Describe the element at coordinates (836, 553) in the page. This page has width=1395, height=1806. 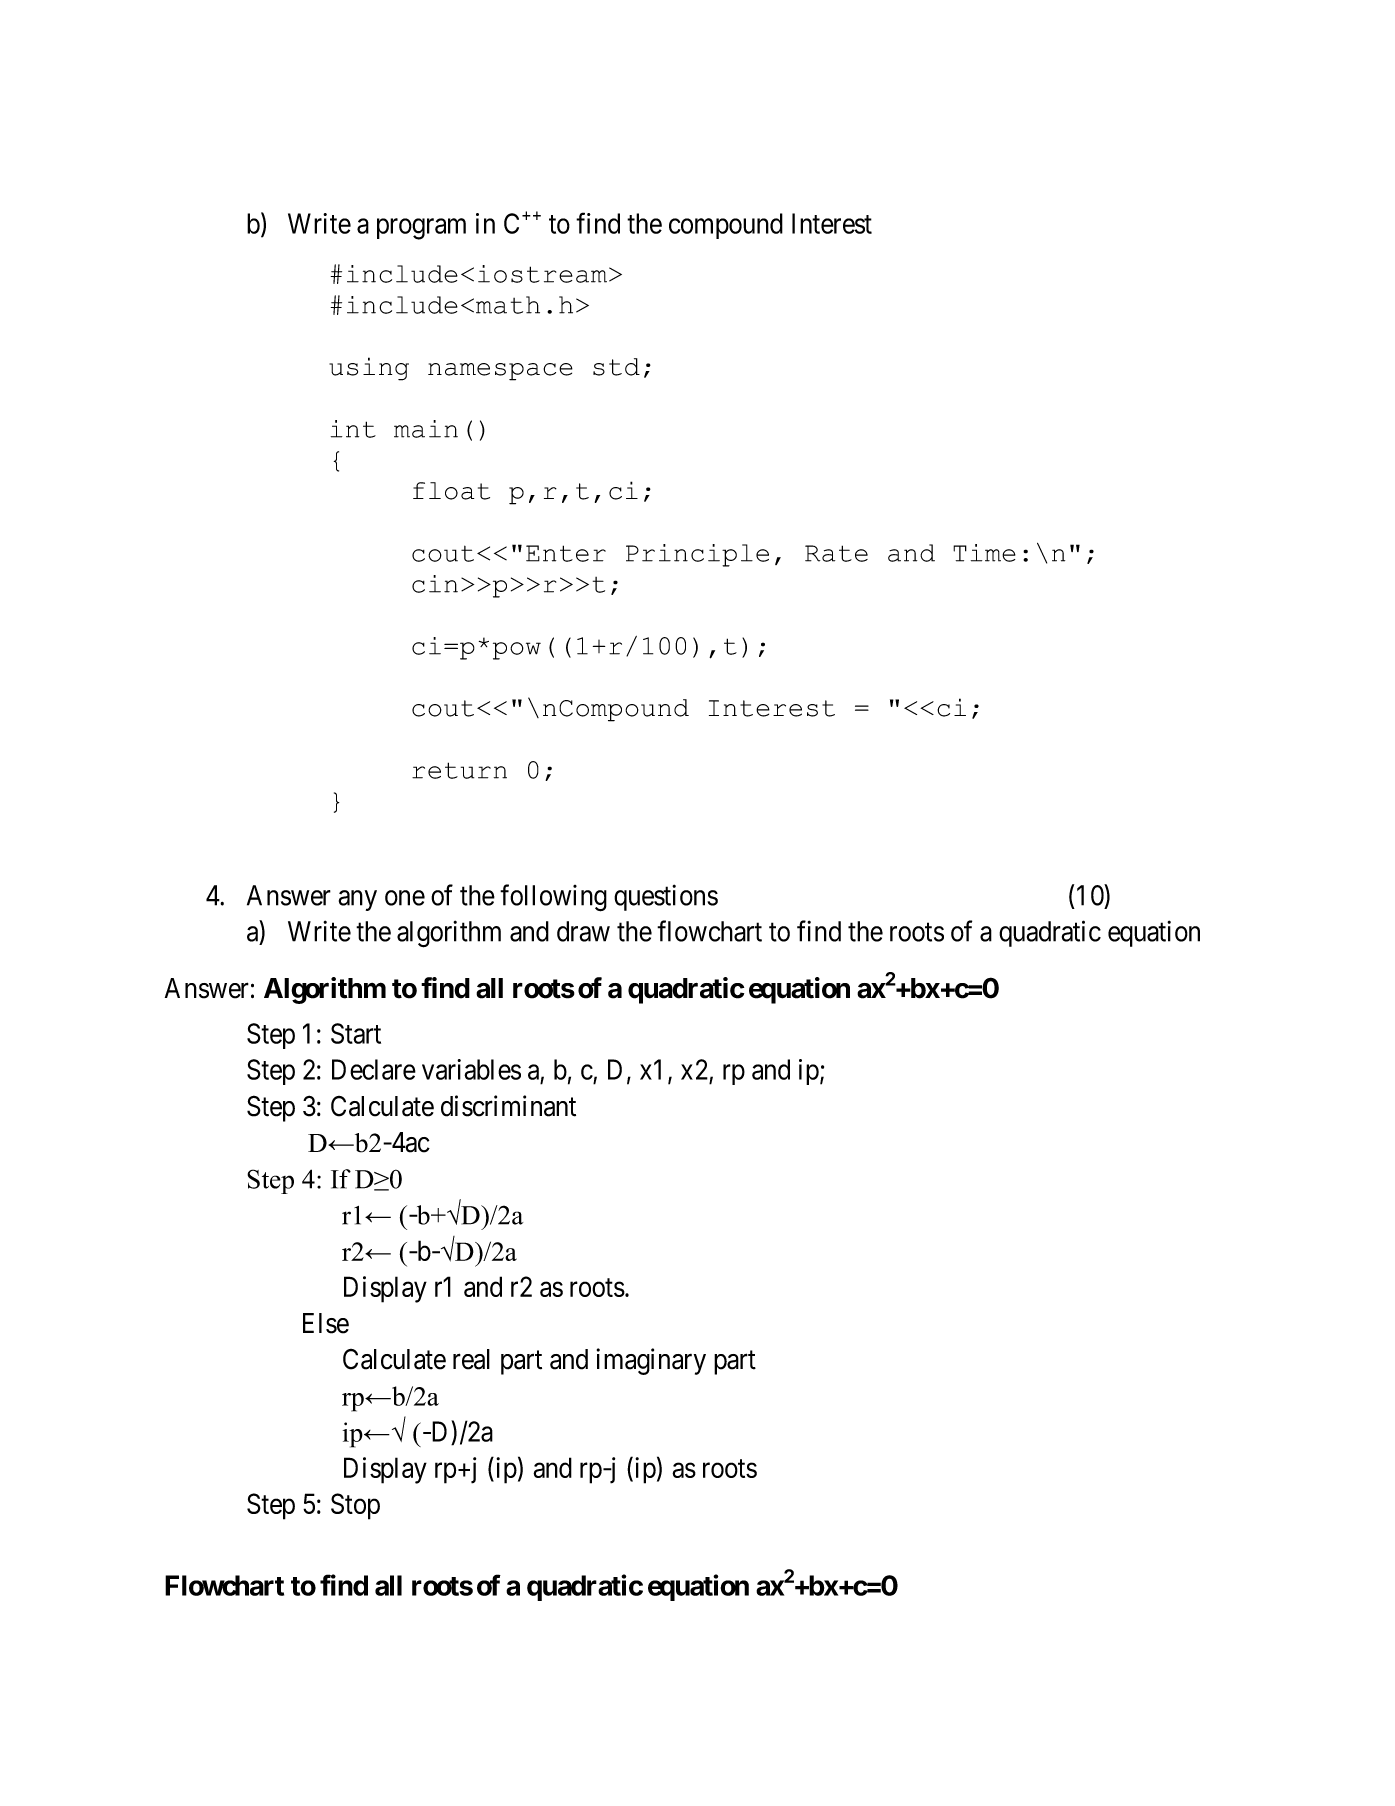
I see `Rate` at that location.
